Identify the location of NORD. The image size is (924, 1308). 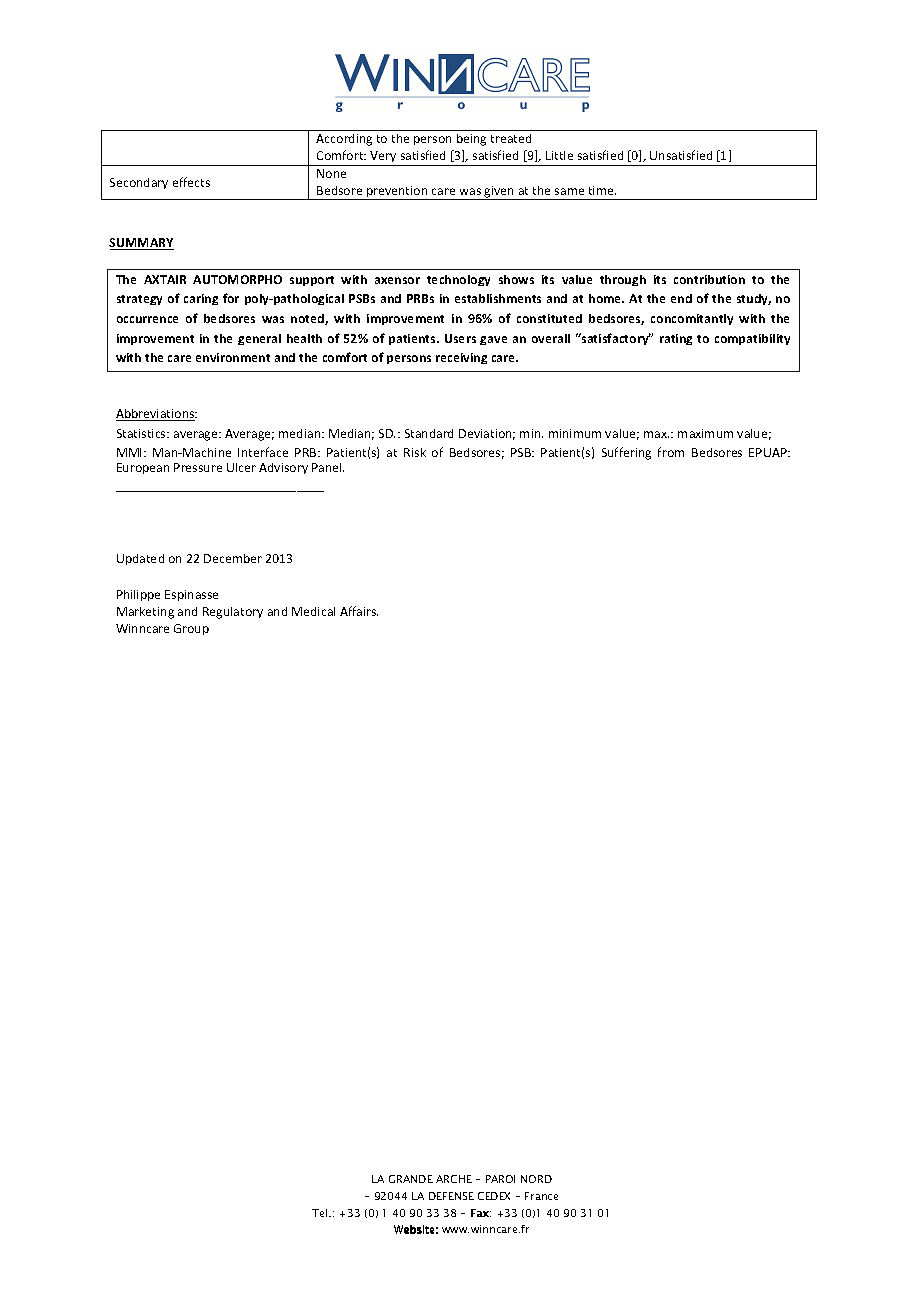
(536, 1179).
